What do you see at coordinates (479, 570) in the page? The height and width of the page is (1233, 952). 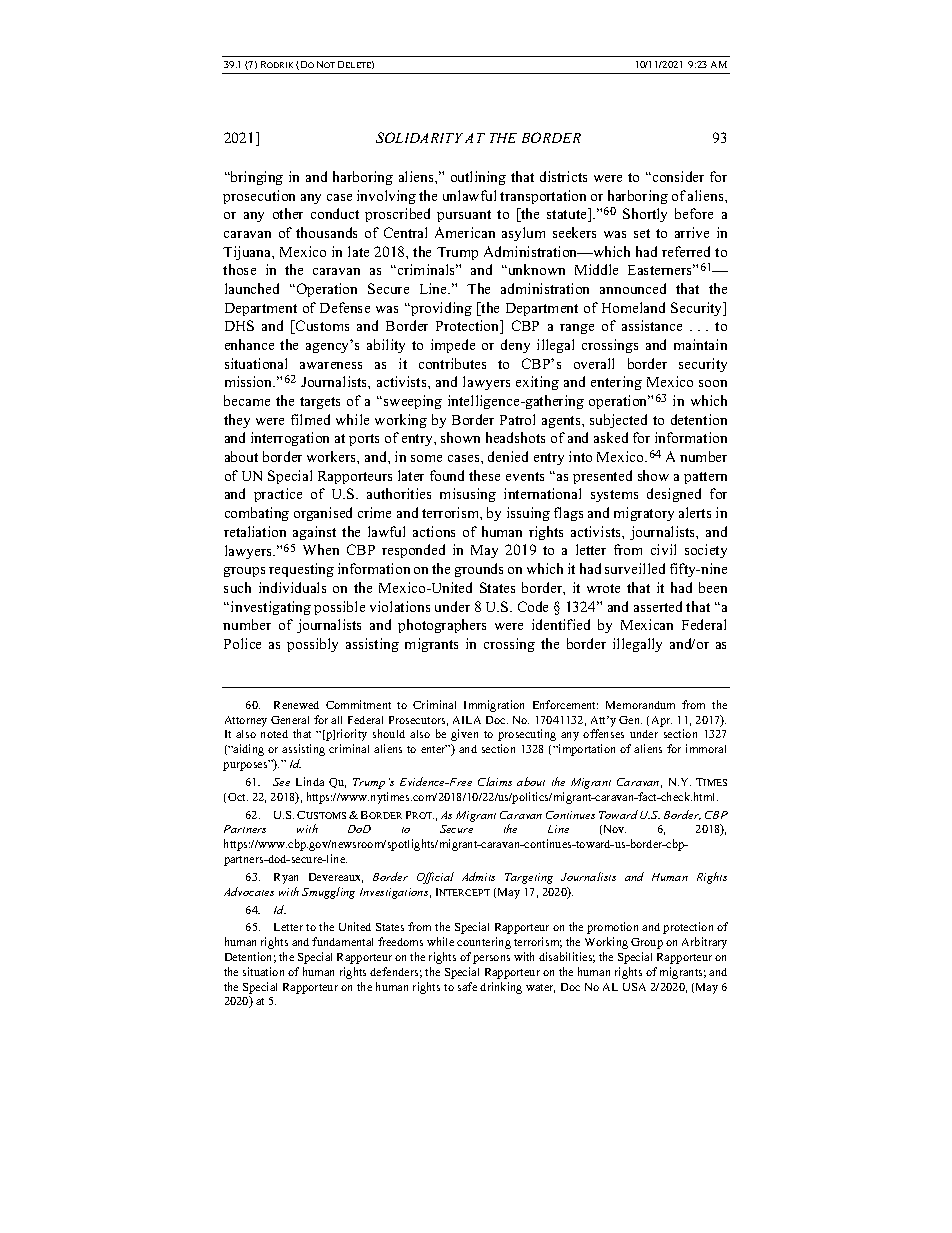 I see `grounds` at bounding box center [479, 570].
